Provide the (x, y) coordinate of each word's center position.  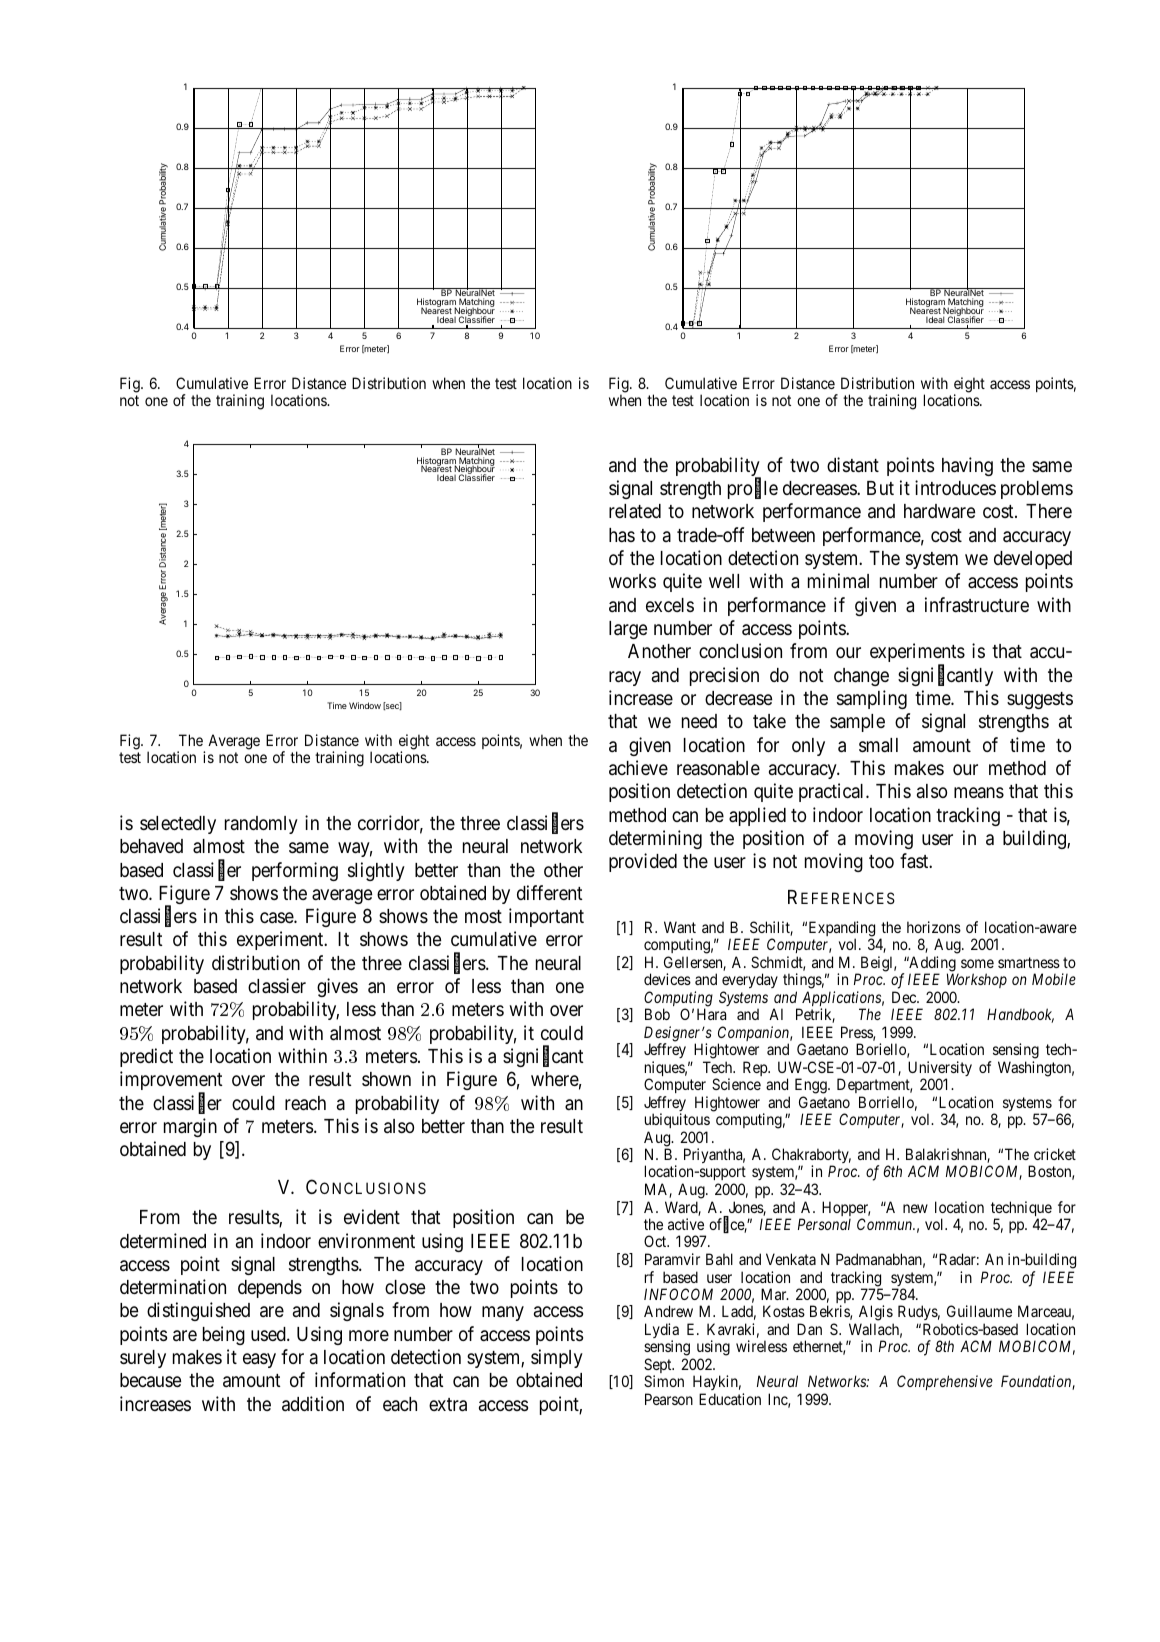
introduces (955, 487)
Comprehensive (945, 1382)
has (622, 535)
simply (557, 1358)
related (635, 511)
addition (313, 1403)
